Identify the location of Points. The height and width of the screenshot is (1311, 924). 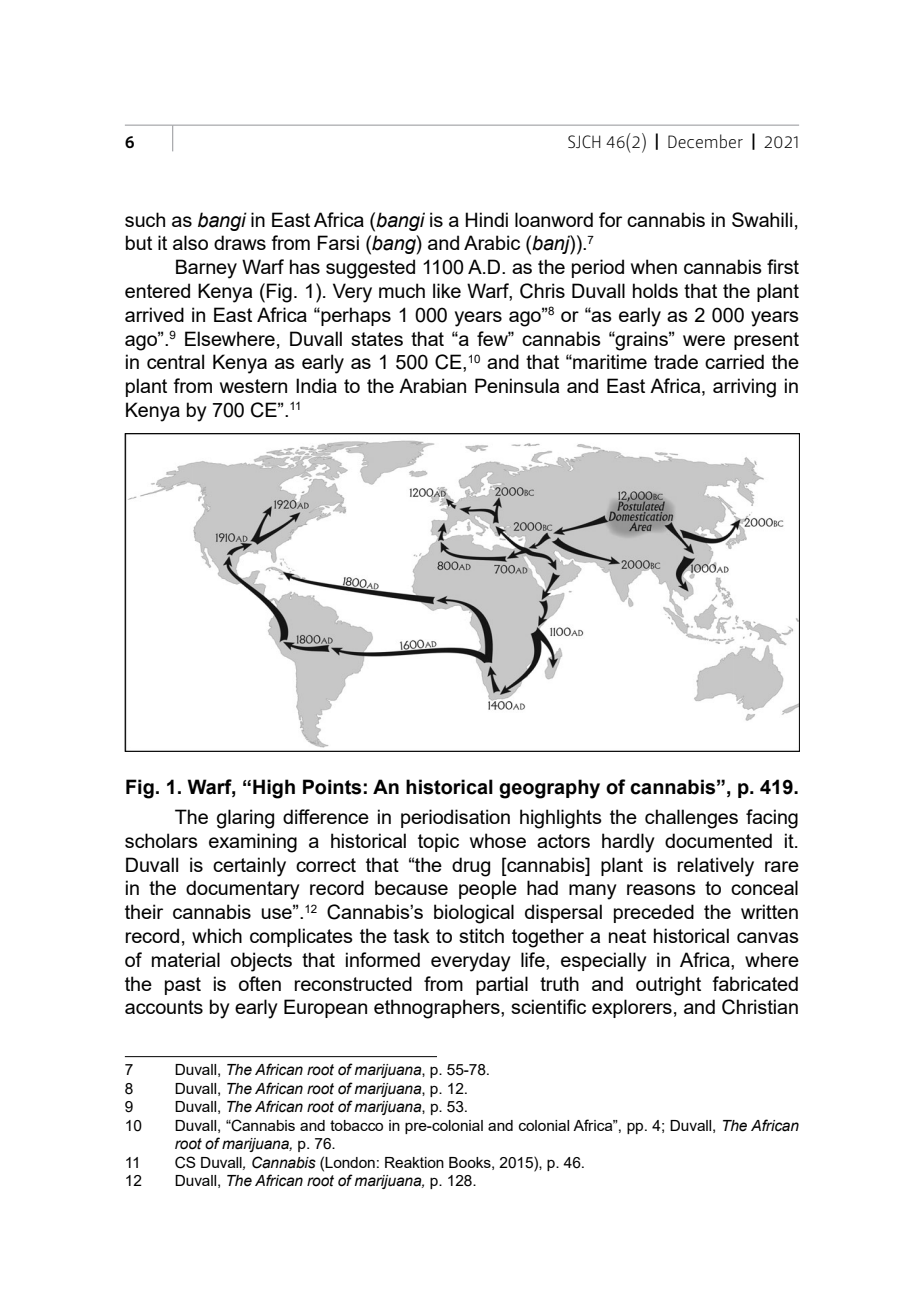
(332, 787).
